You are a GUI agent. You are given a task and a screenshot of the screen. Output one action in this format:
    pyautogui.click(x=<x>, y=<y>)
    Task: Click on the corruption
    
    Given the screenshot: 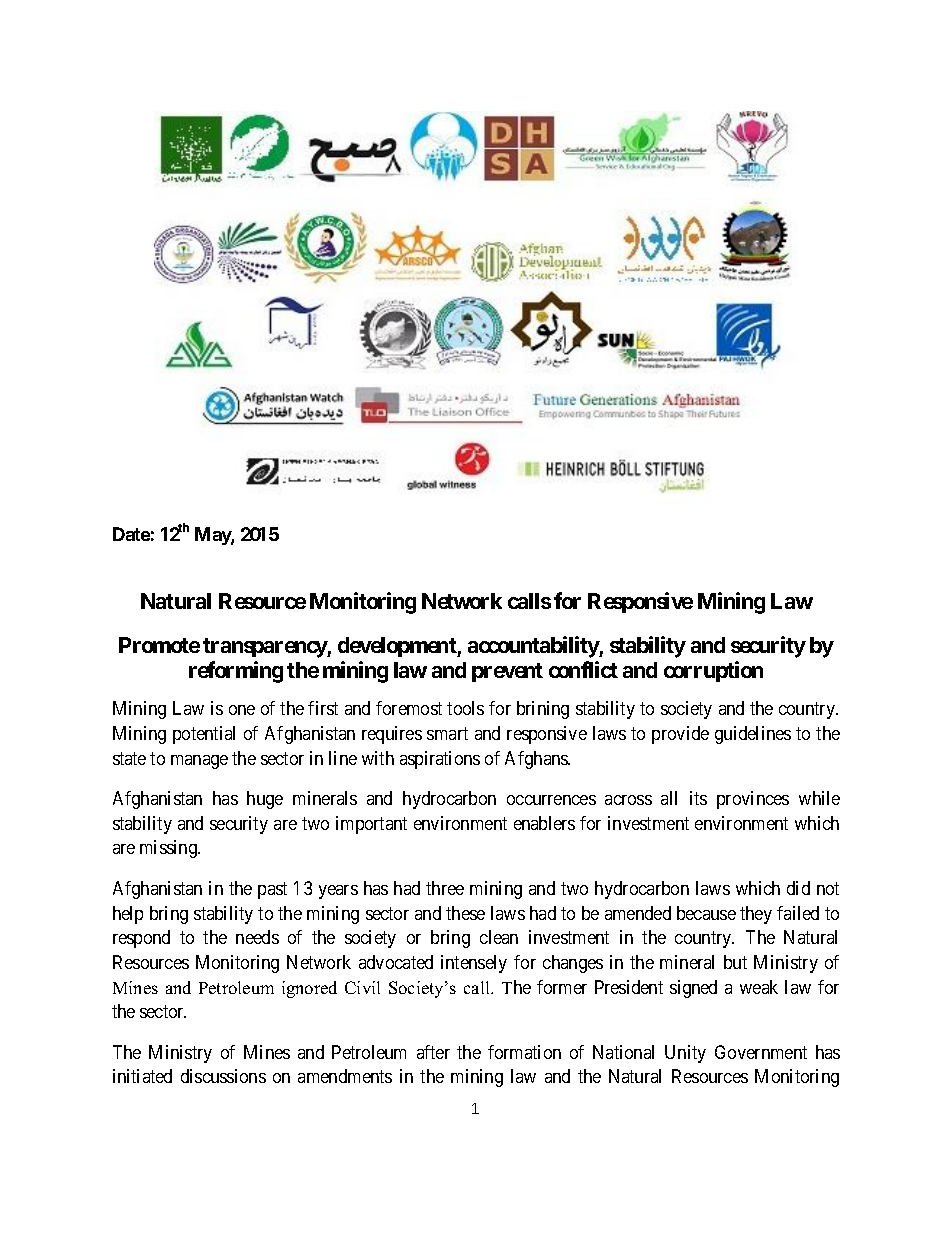 What is the action you would take?
    pyautogui.click(x=713, y=671)
